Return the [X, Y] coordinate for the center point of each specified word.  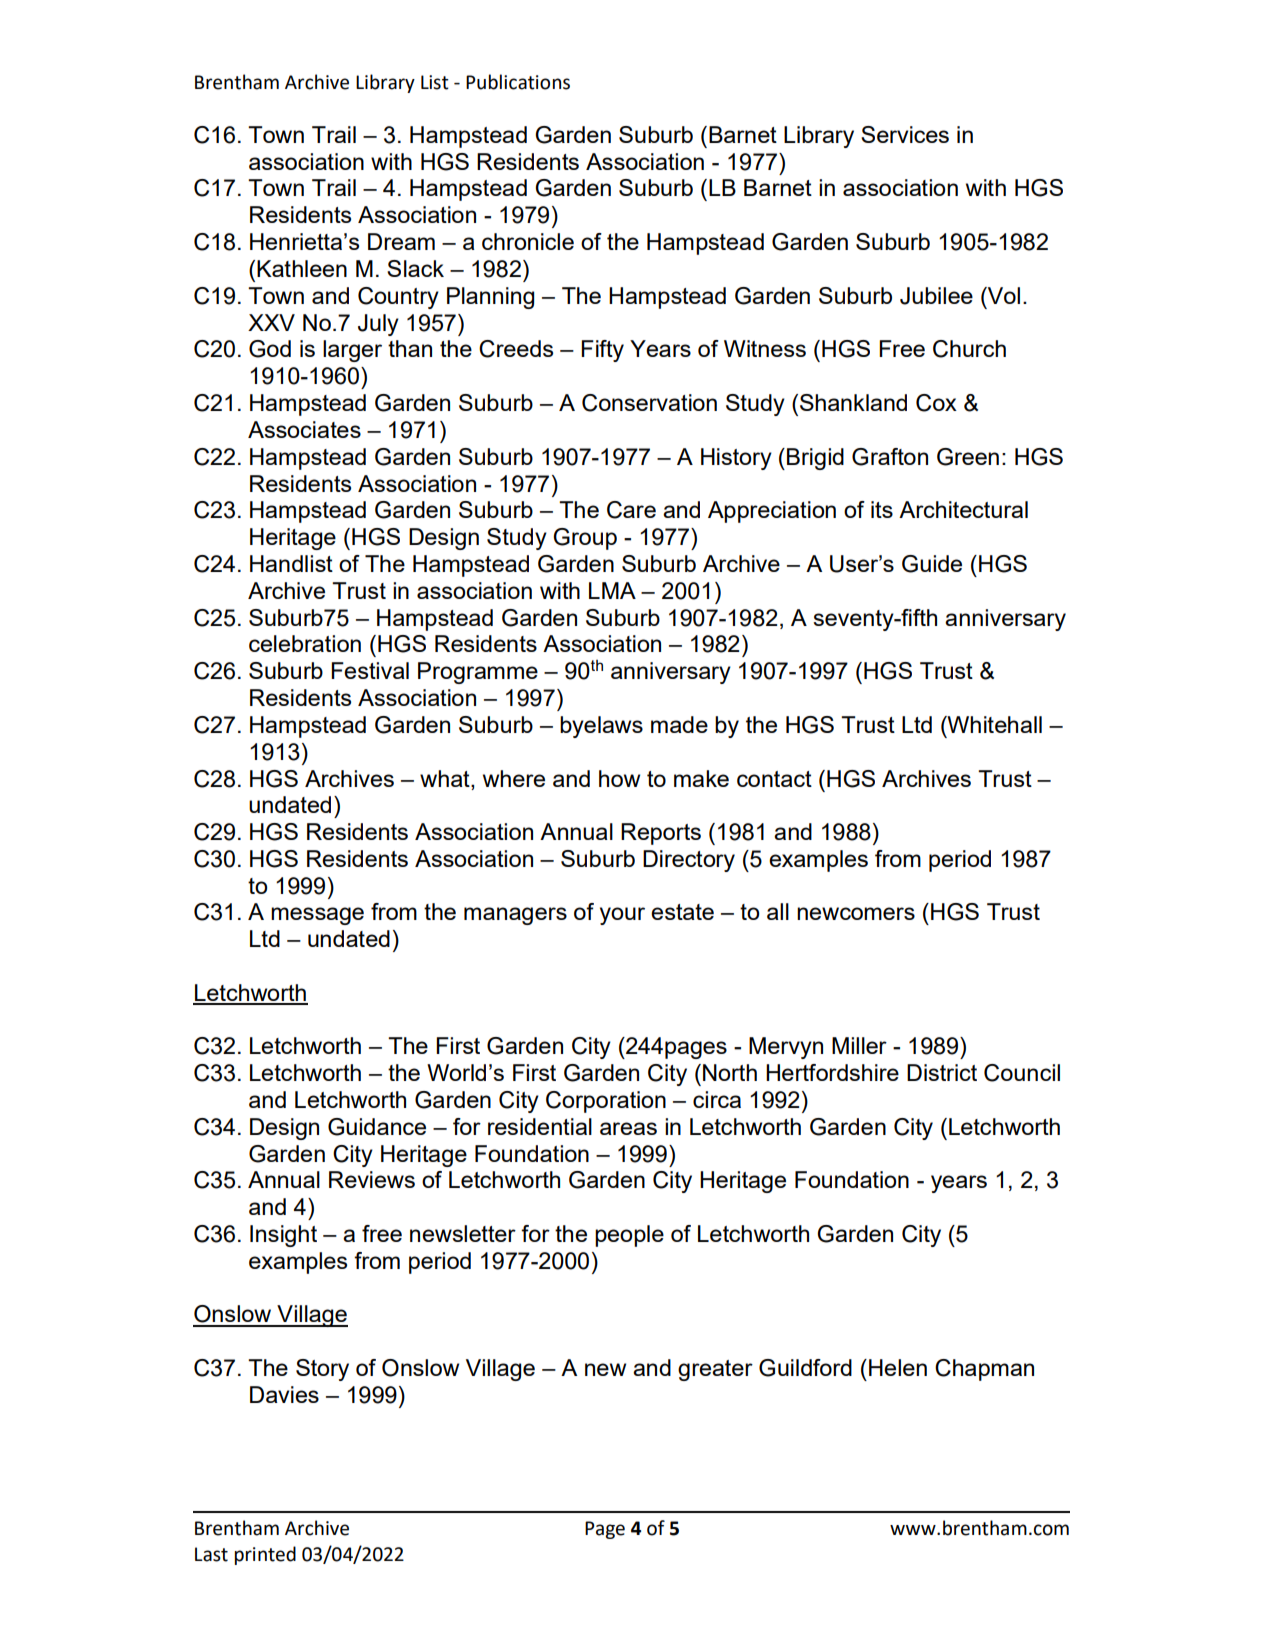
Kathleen [302, 268]
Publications [518, 82]
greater [715, 1370]
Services [905, 134]
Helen [898, 1367]
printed [265, 1555]
